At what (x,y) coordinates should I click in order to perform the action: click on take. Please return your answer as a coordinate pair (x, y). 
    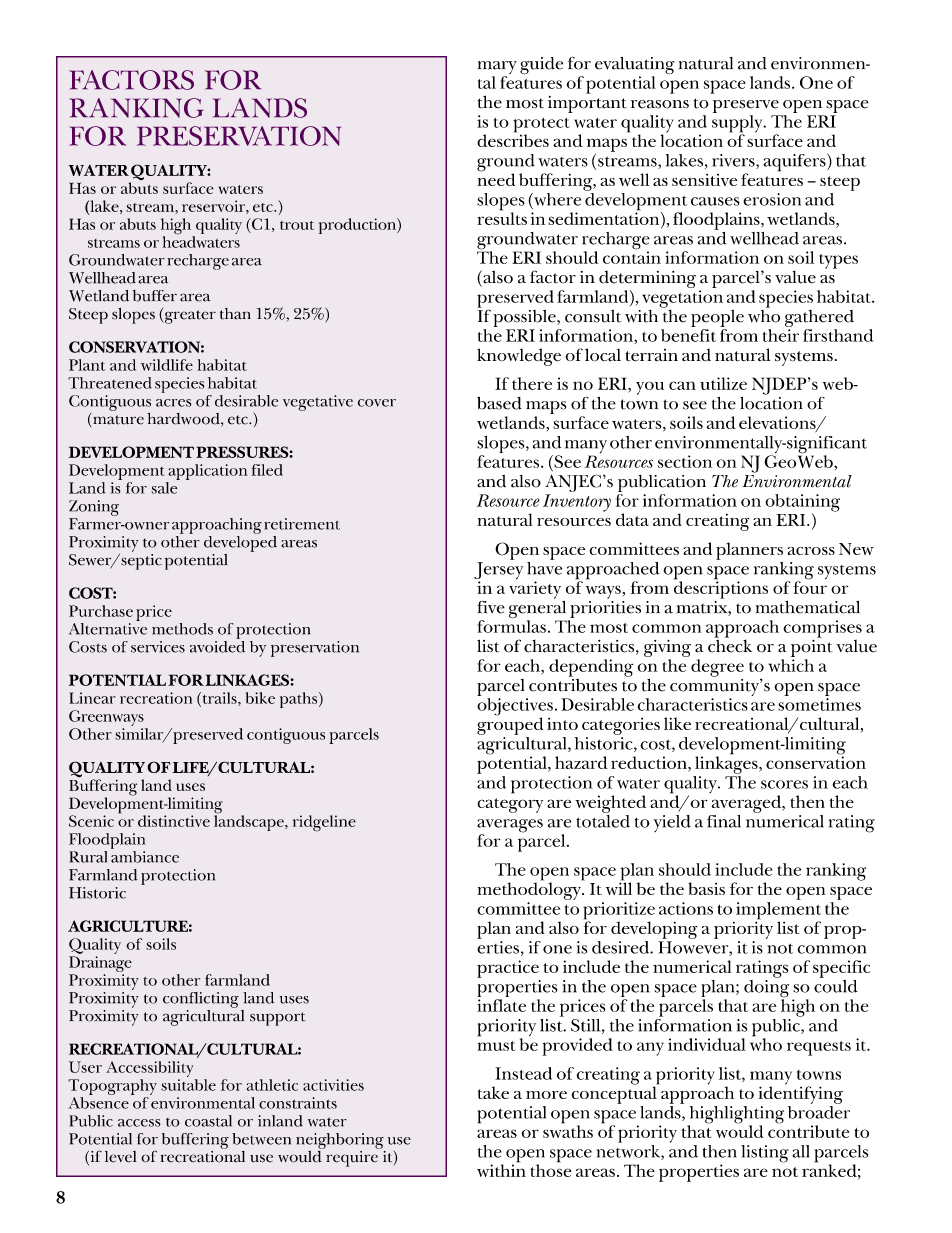
    Looking at the image, I should click on (493, 1092).
